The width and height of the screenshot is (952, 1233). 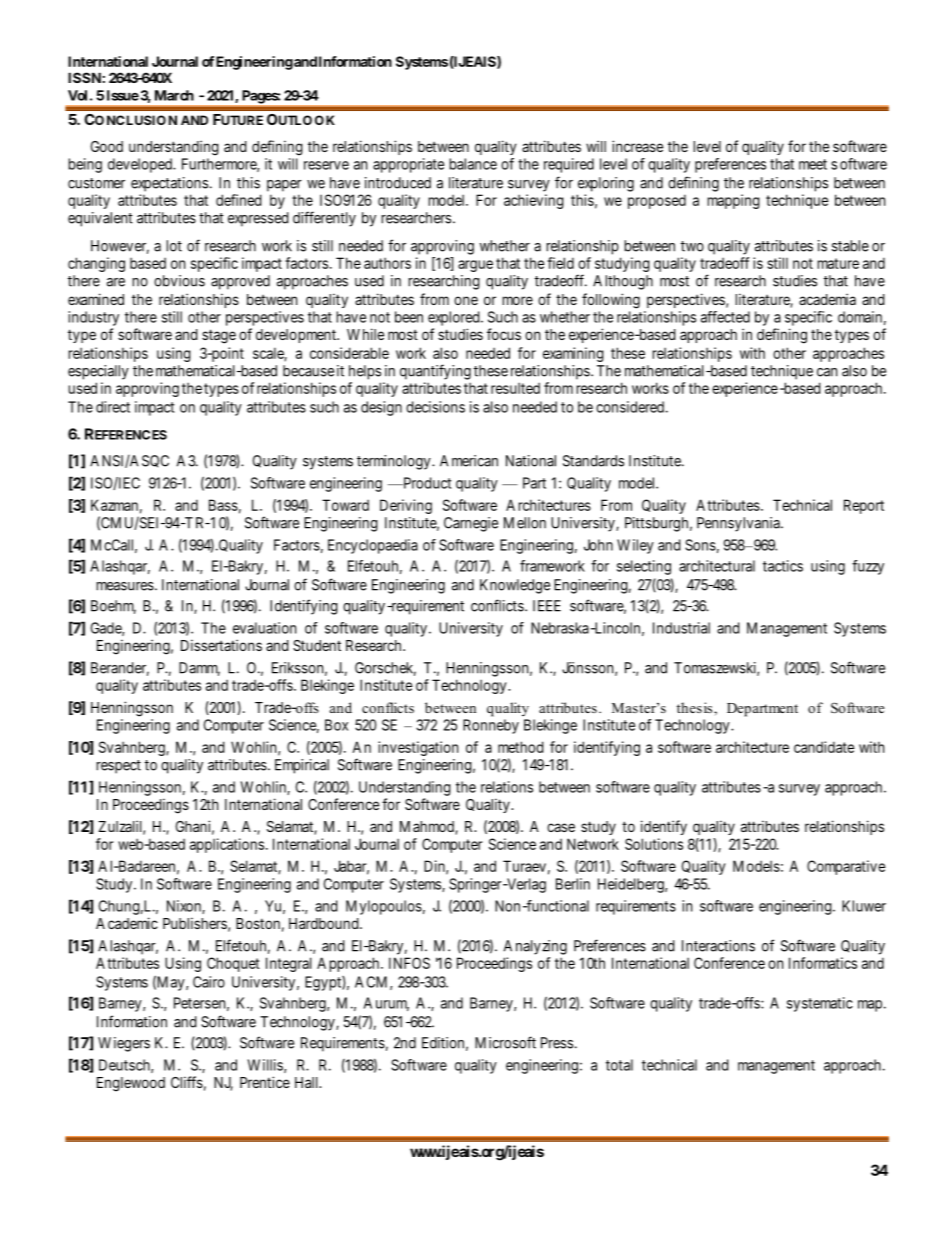 What do you see at coordinates (846, 867) in the screenshot?
I see `Comparative` at bounding box center [846, 867].
